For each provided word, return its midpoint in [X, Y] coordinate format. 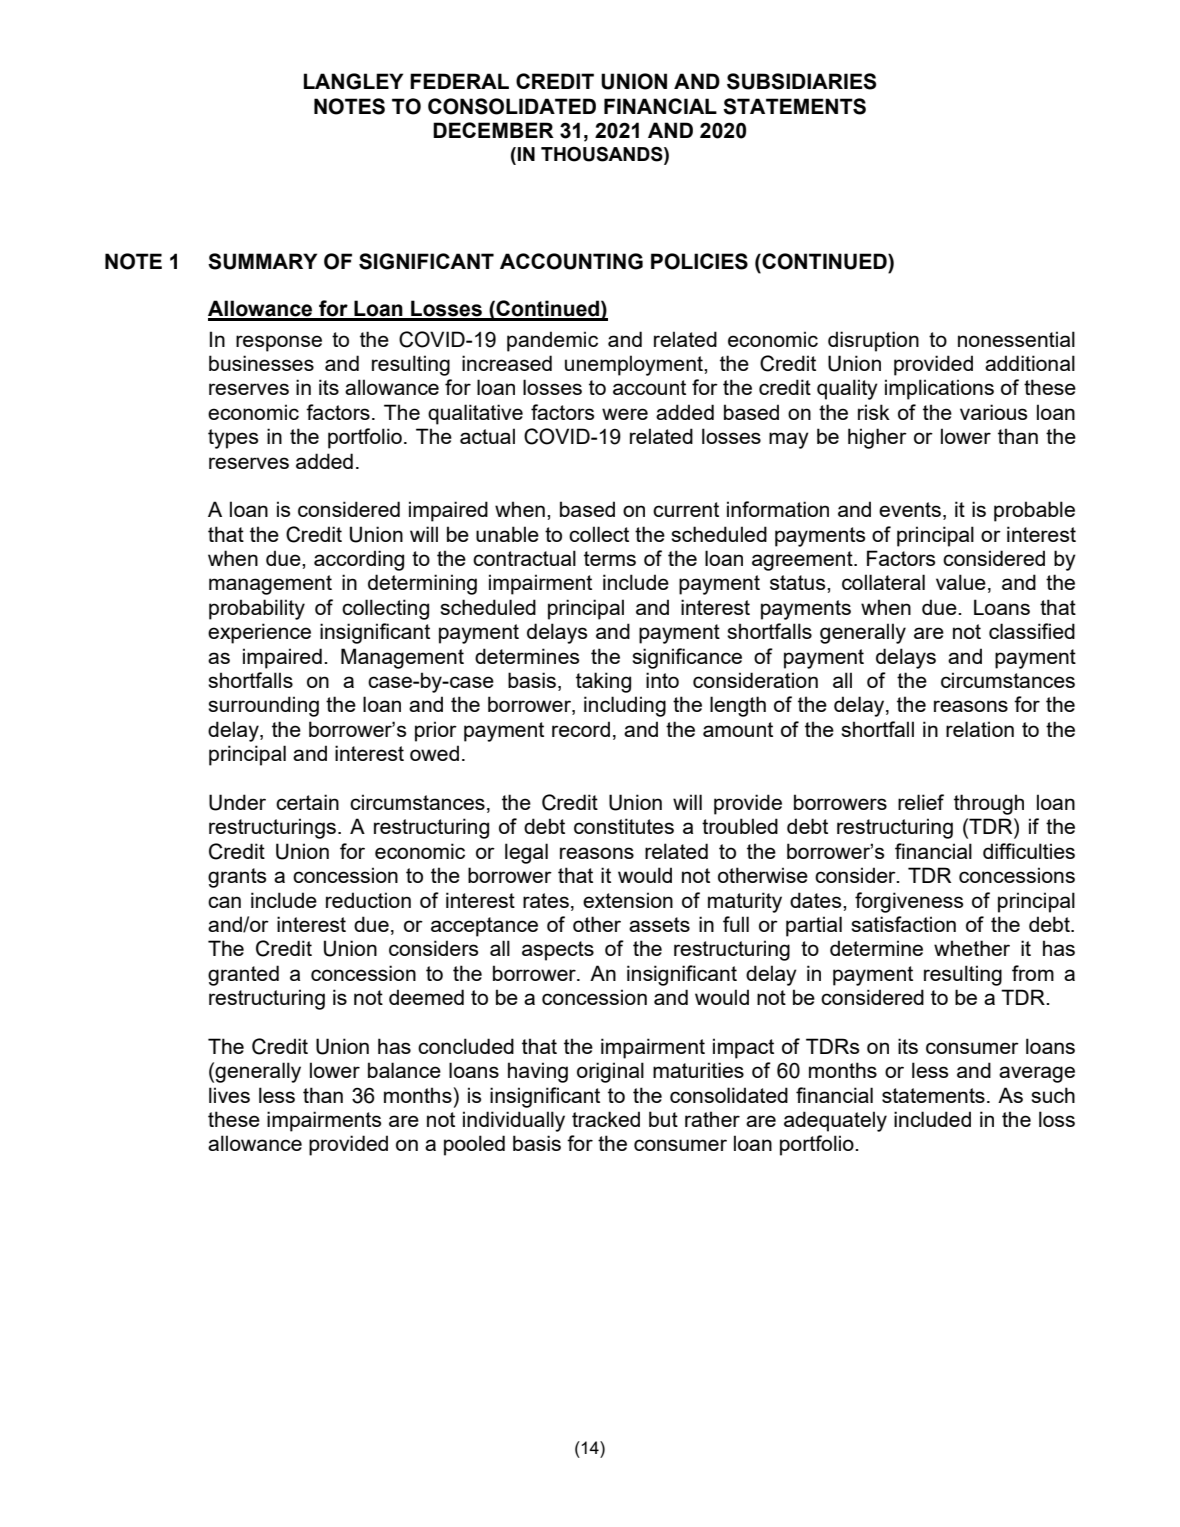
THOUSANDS [603, 154]
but [663, 1119]
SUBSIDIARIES [801, 81]
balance [404, 1070]
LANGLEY [353, 81]
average [1037, 1074]
